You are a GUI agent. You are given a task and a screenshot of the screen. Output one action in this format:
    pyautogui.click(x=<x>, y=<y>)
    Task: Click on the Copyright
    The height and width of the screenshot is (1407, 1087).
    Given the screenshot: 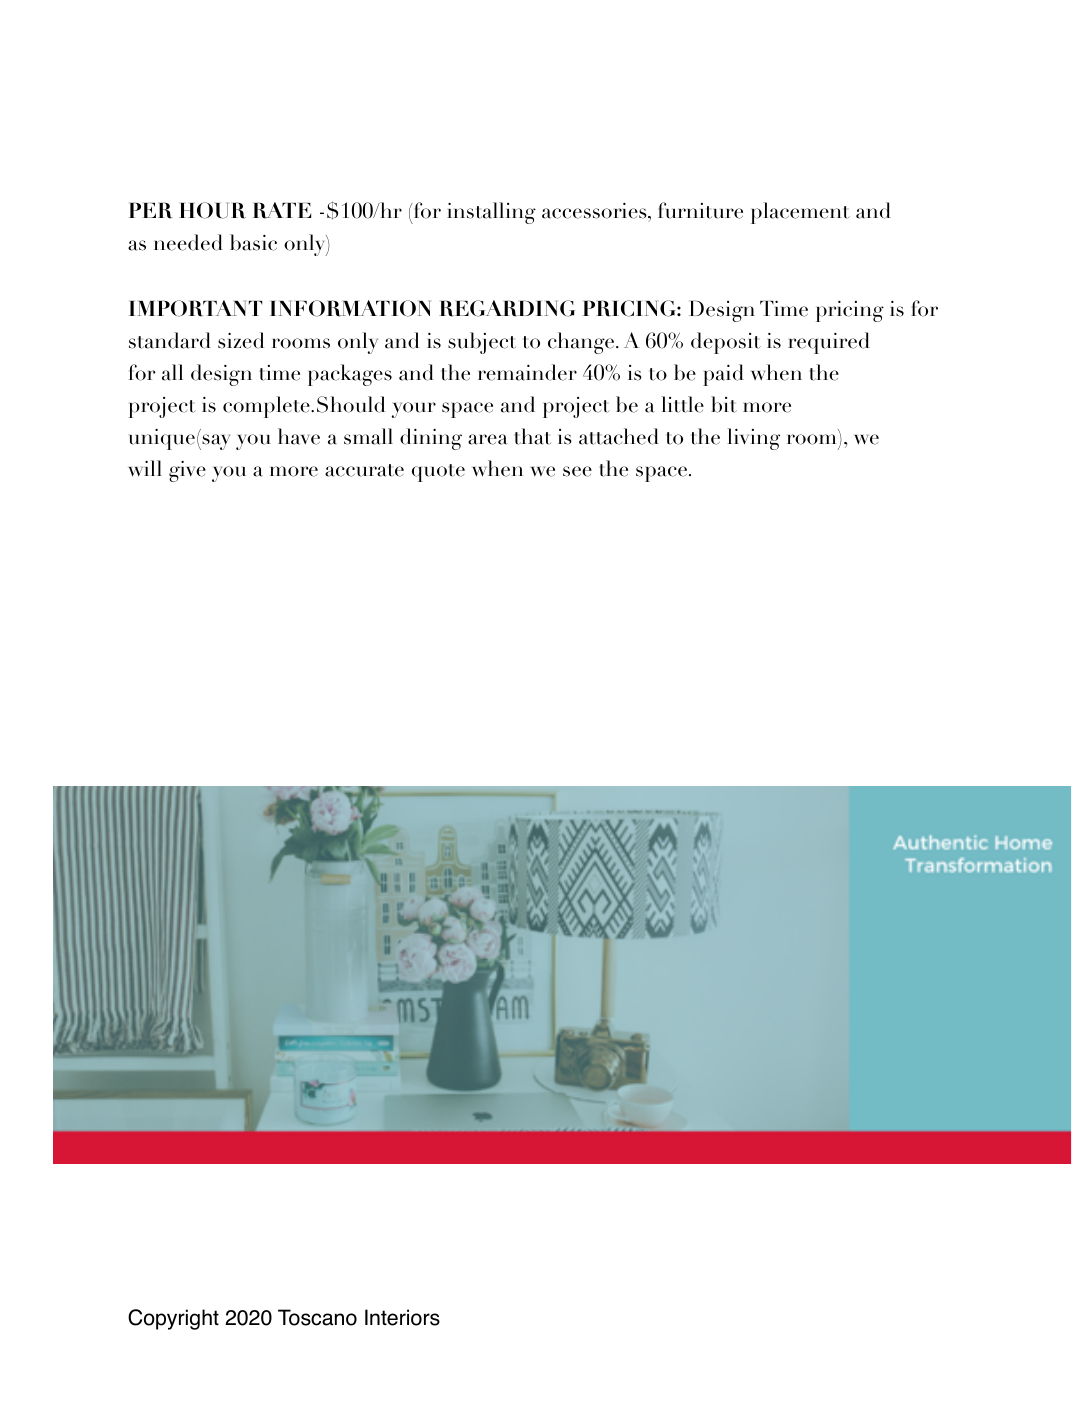 What is the action you would take?
    pyautogui.click(x=173, y=1319)
